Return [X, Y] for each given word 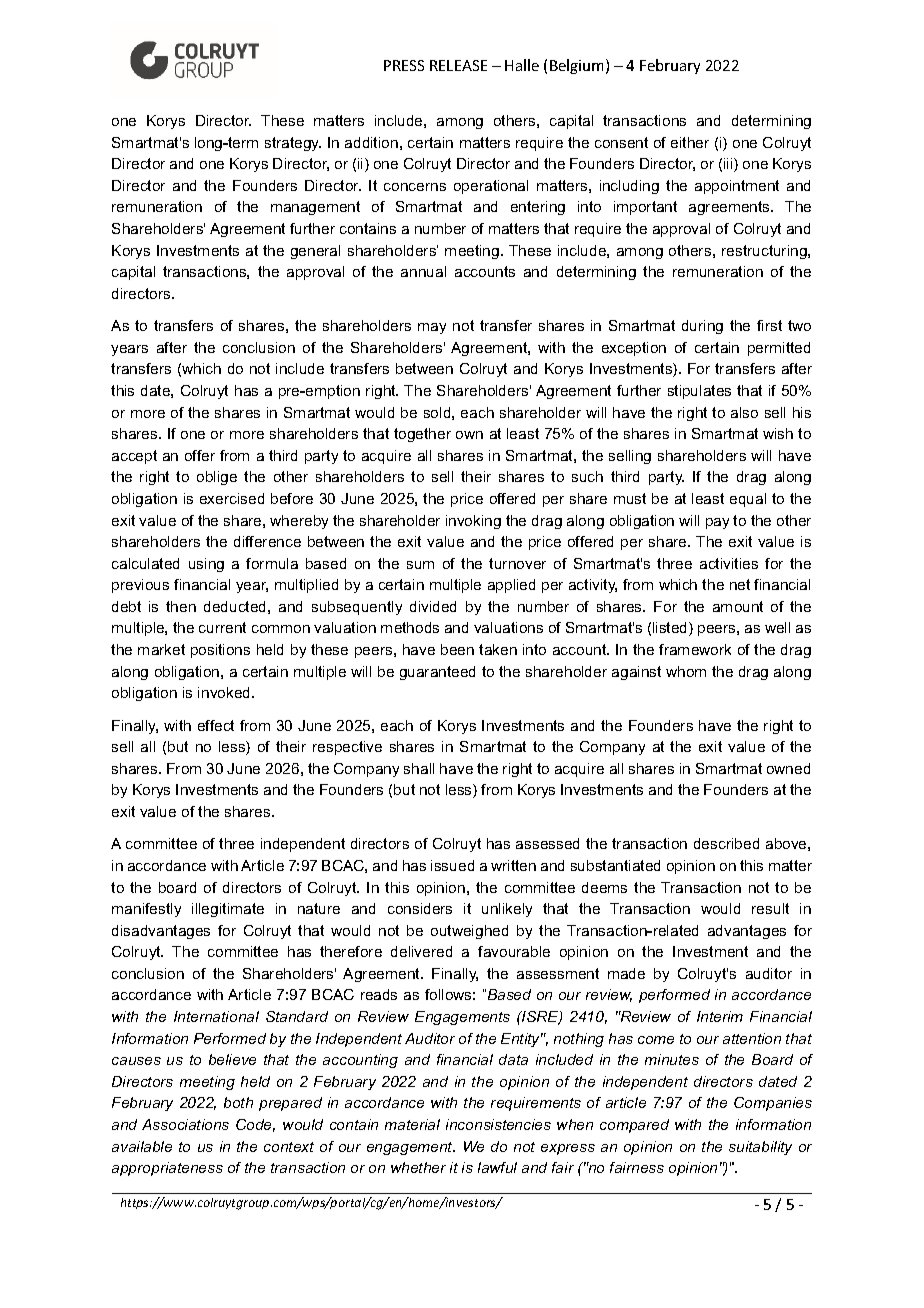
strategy [293, 144]
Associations [185, 1124]
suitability [760, 1148]
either [690, 142]
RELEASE [458, 65]
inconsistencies [498, 1124]
